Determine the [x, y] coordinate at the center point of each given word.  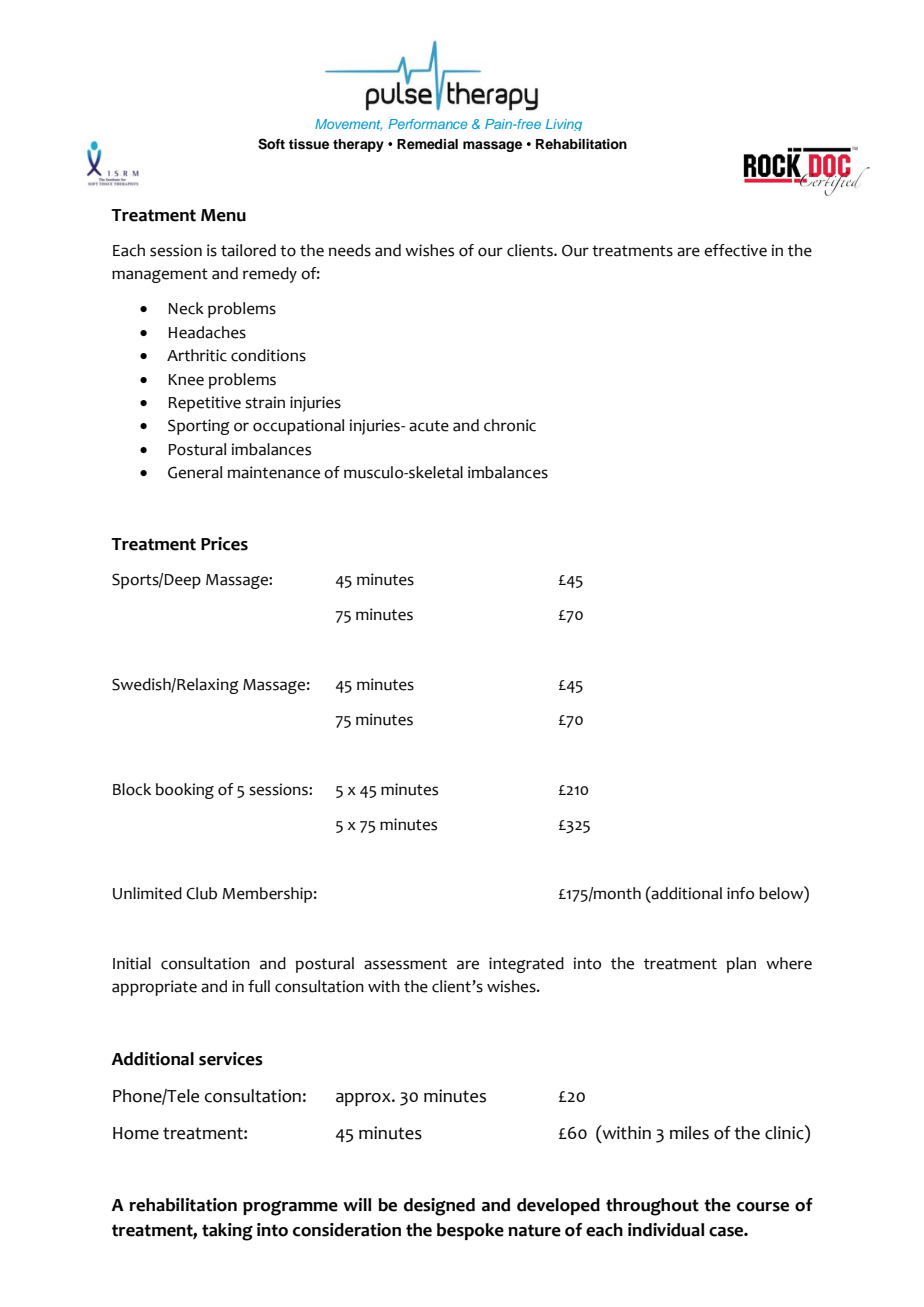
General [195, 472]
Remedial [427, 144]
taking [227, 1232]
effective [735, 250]
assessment [405, 964]
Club [201, 893]
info [740, 893]
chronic [510, 425]
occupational [298, 427]
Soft [271, 144]
